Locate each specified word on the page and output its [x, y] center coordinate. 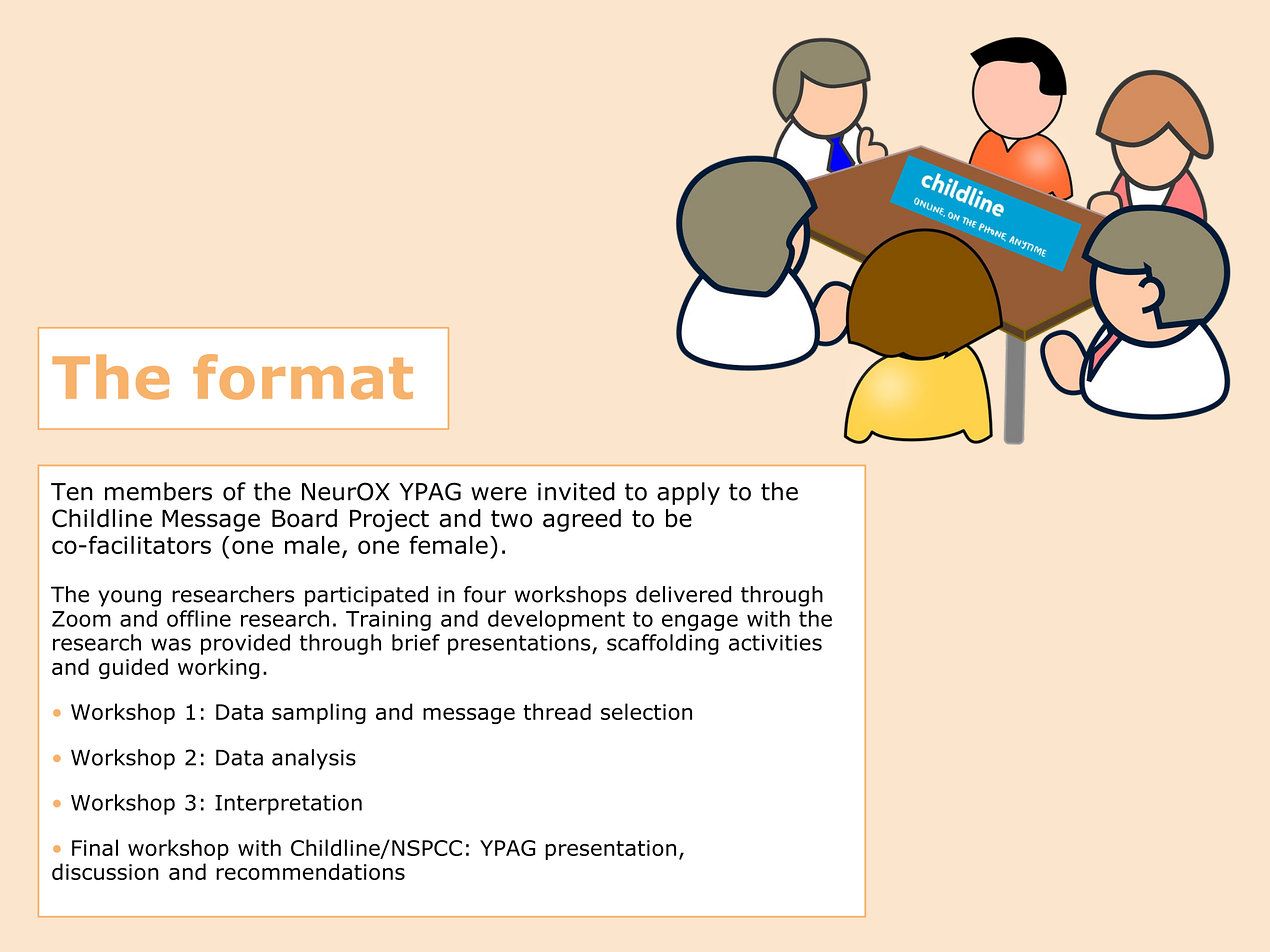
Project [389, 520]
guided [133, 668]
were [499, 494]
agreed [582, 520]
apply [688, 493]
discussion [105, 871]
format [303, 377]
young [129, 598]
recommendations [310, 871]
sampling [319, 713]
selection [646, 711]
